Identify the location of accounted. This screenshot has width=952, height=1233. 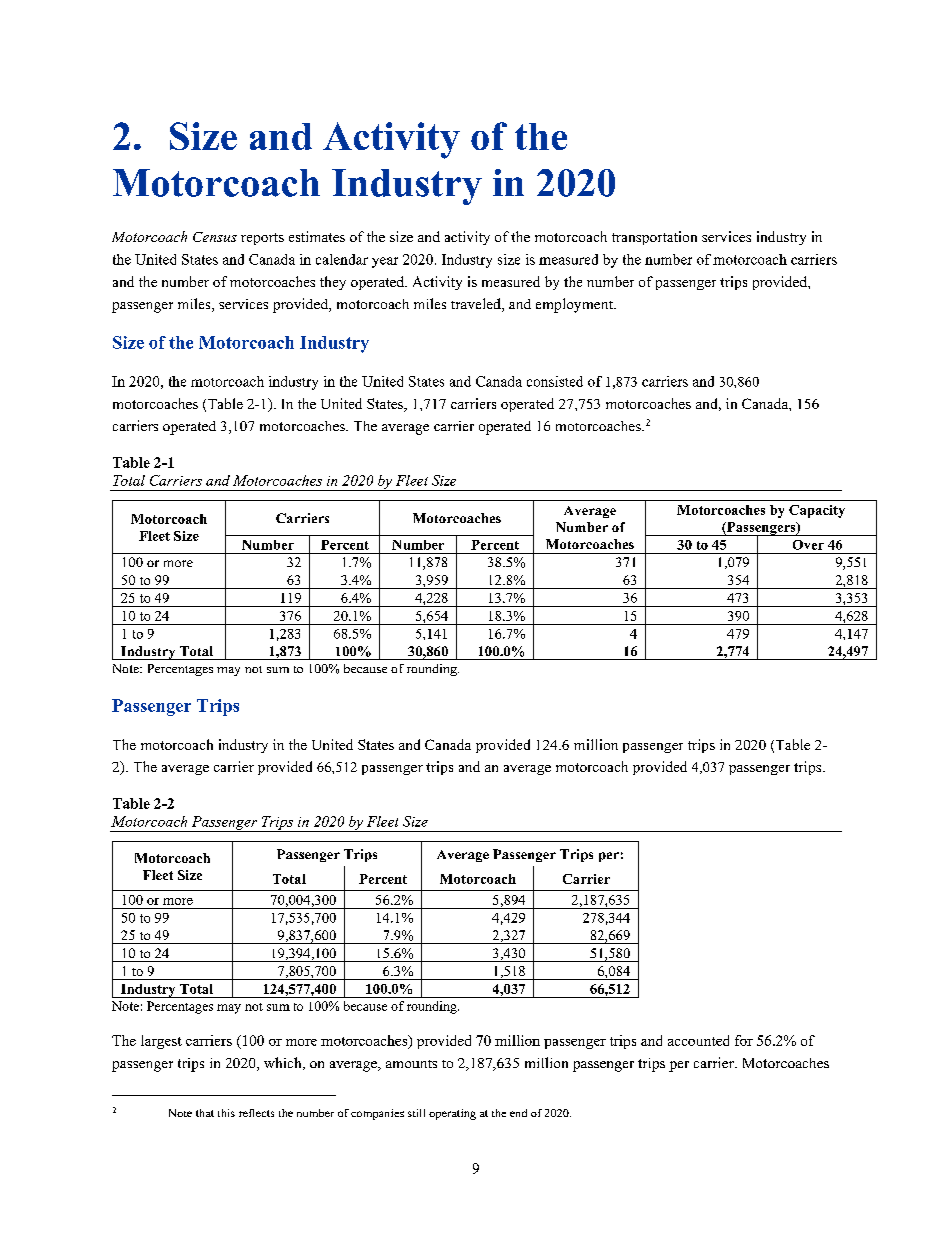
(698, 1040).
